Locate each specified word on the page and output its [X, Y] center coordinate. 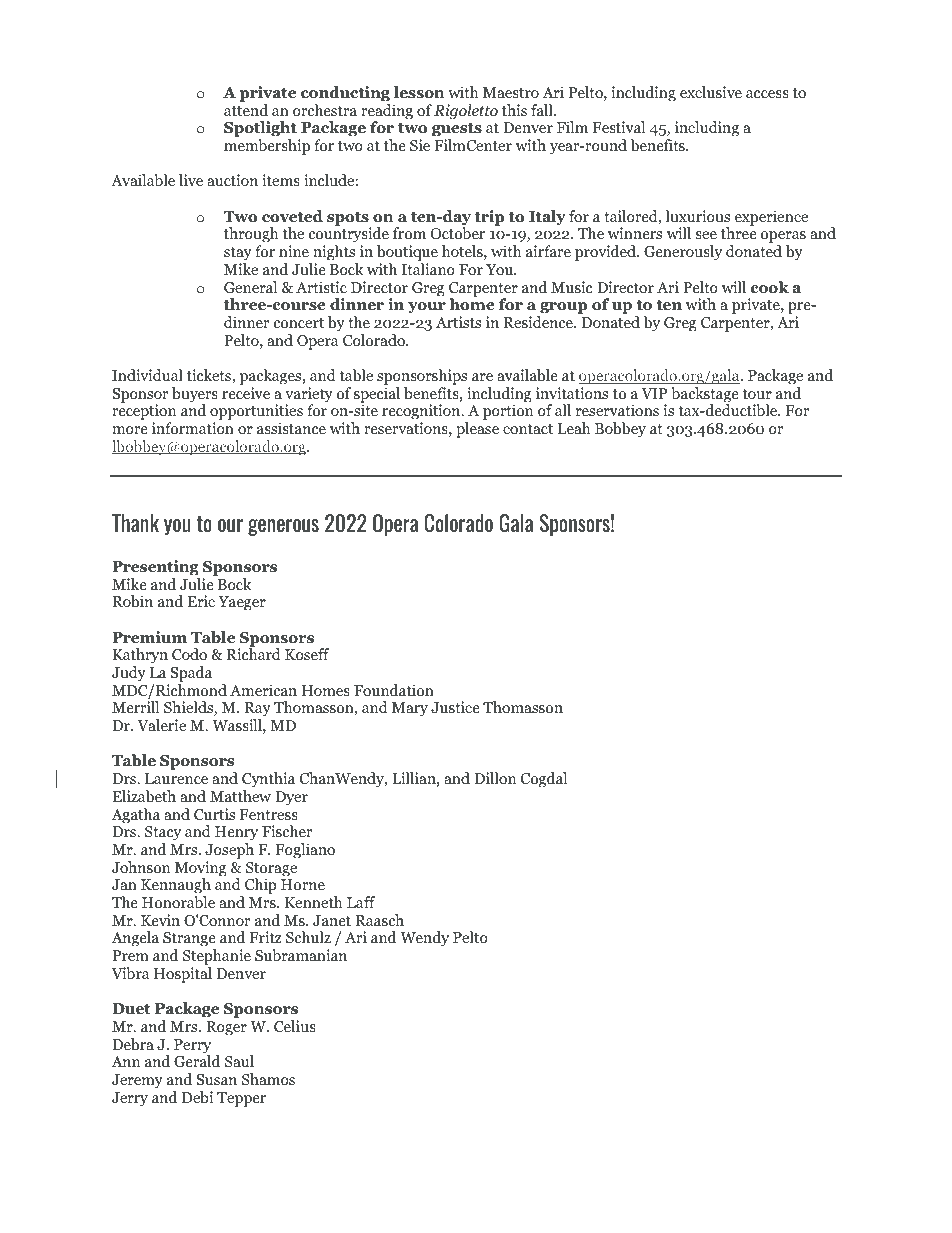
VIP [654, 393]
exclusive [711, 92]
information [193, 428]
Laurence [176, 778]
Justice [455, 707]
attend [246, 110]
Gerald [197, 1061]
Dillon [495, 778]
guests [457, 131]
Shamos [268, 1079]
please [477, 430]
